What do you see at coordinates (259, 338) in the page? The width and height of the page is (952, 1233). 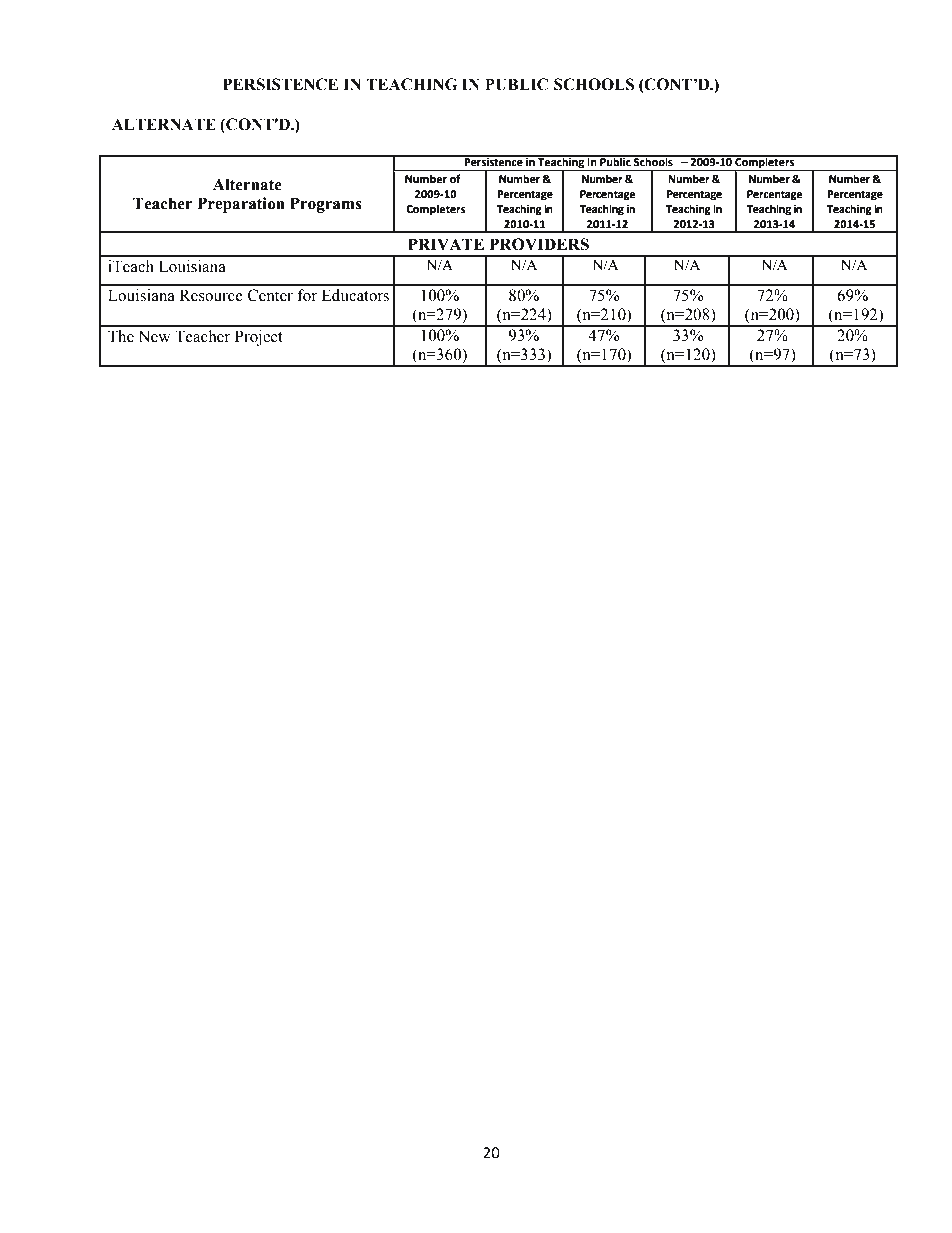 I see `Project` at bounding box center [259, 338].
